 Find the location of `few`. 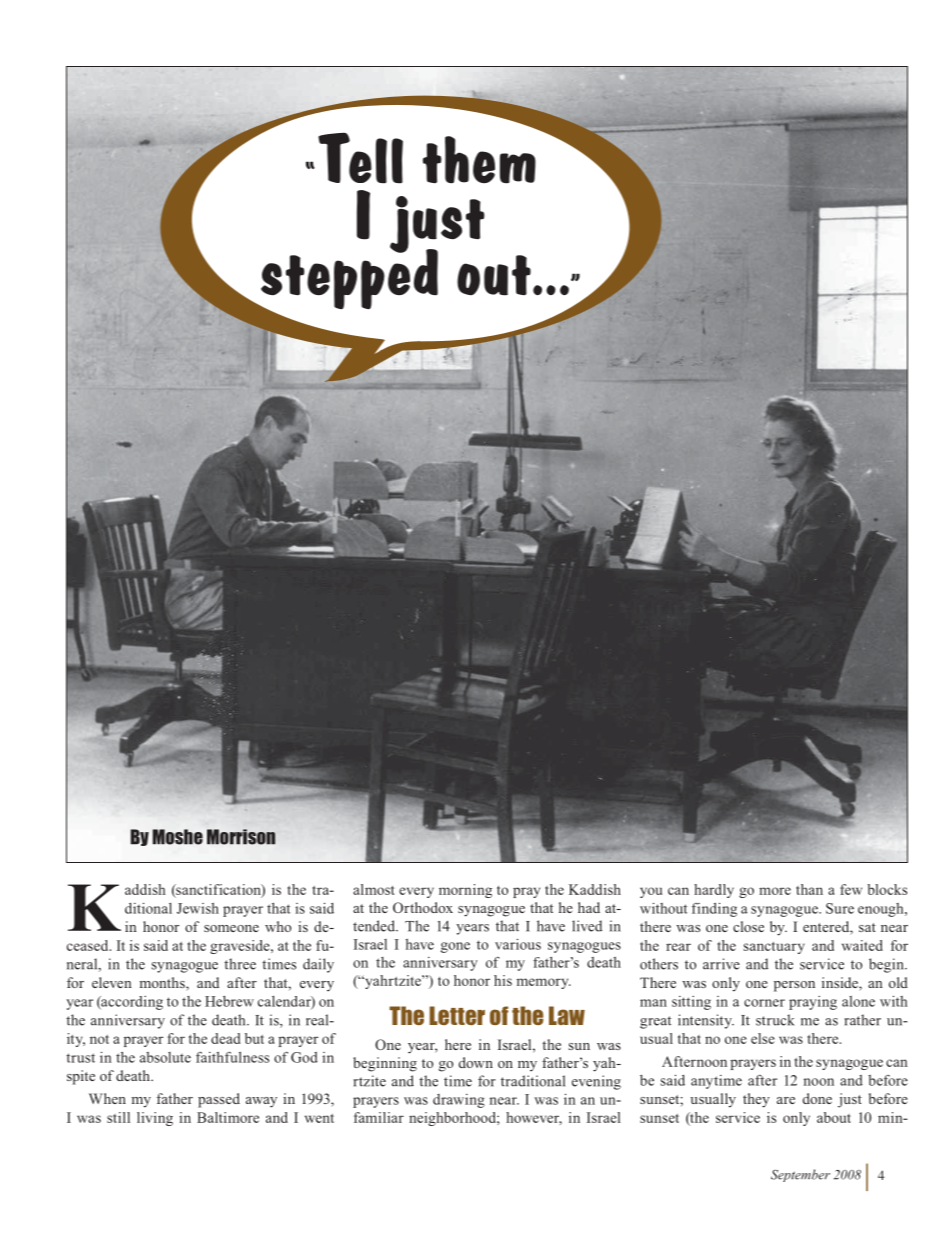

few is located at coordinates (851, 889).
